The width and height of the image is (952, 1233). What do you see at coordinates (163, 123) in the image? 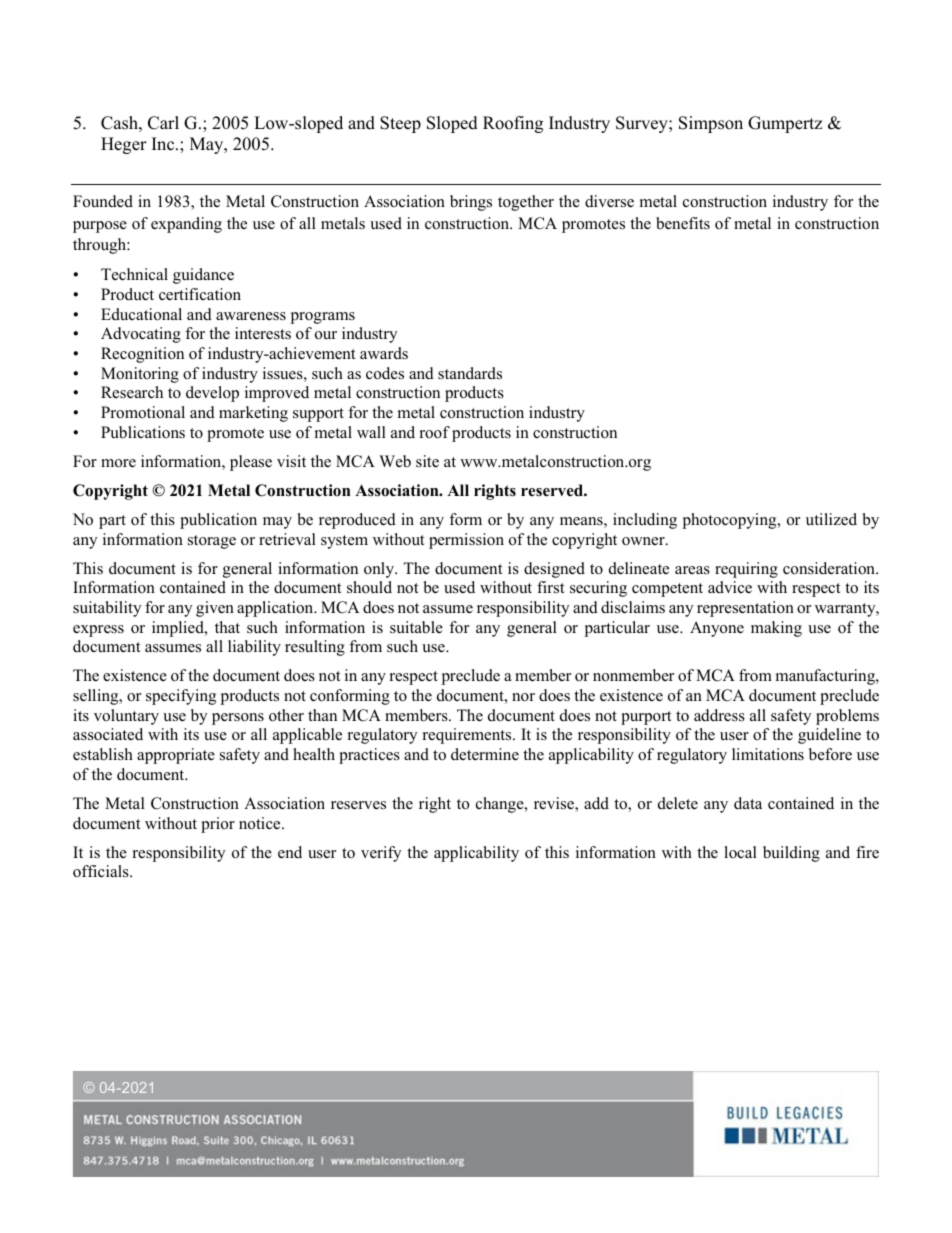
I see `Carl` at bounding box center [163, 123].
